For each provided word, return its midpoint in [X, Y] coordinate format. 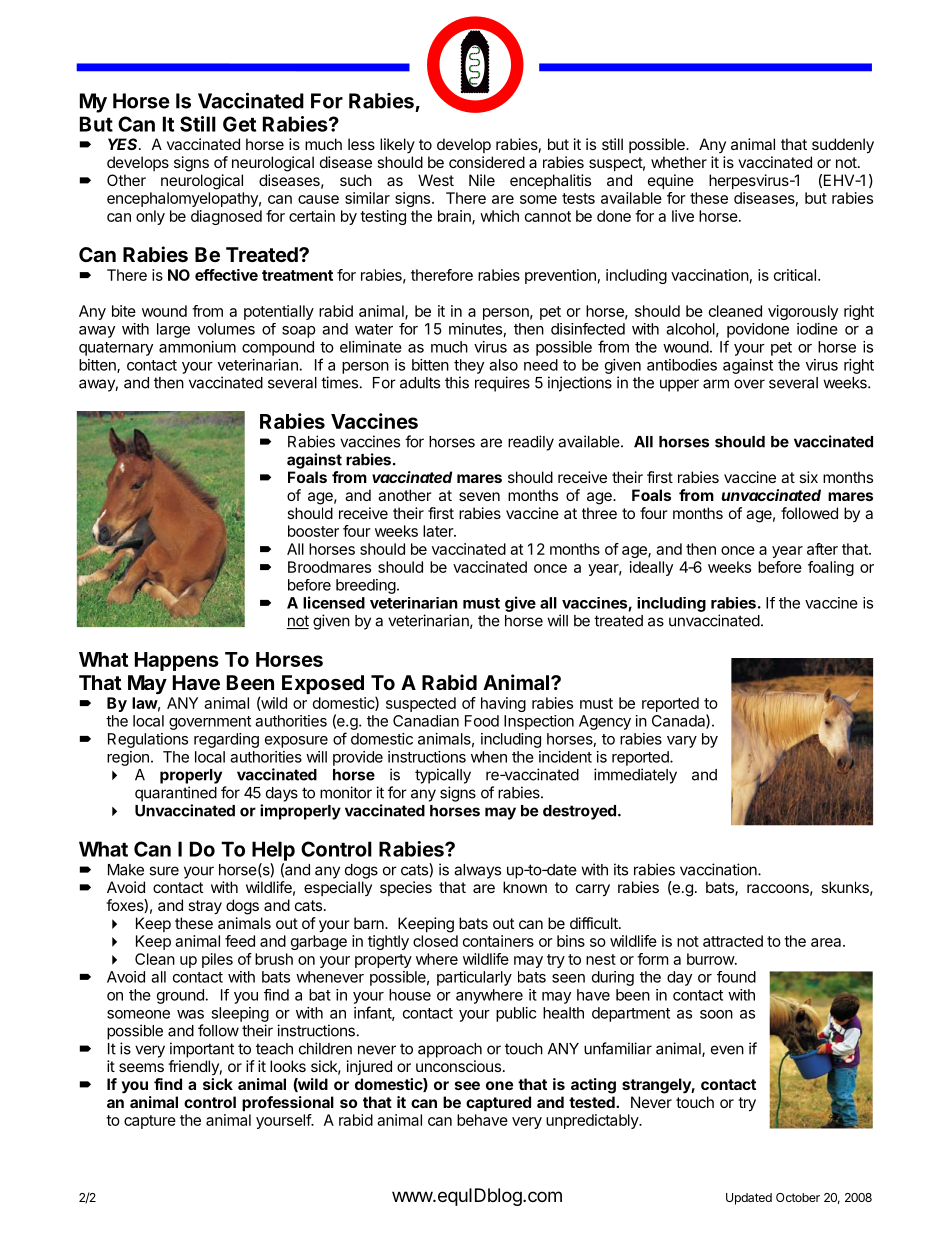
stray [205, 907]
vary [682, 742]
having [503, 704]
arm [716, 384]
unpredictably [593, 1121]
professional [288, 1103]
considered [487, 162]
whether [679, 162]
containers [498, 941]
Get [239, 124]
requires [502, 384]
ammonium [197, 347]
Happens [177, 661]
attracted [733, 941]
